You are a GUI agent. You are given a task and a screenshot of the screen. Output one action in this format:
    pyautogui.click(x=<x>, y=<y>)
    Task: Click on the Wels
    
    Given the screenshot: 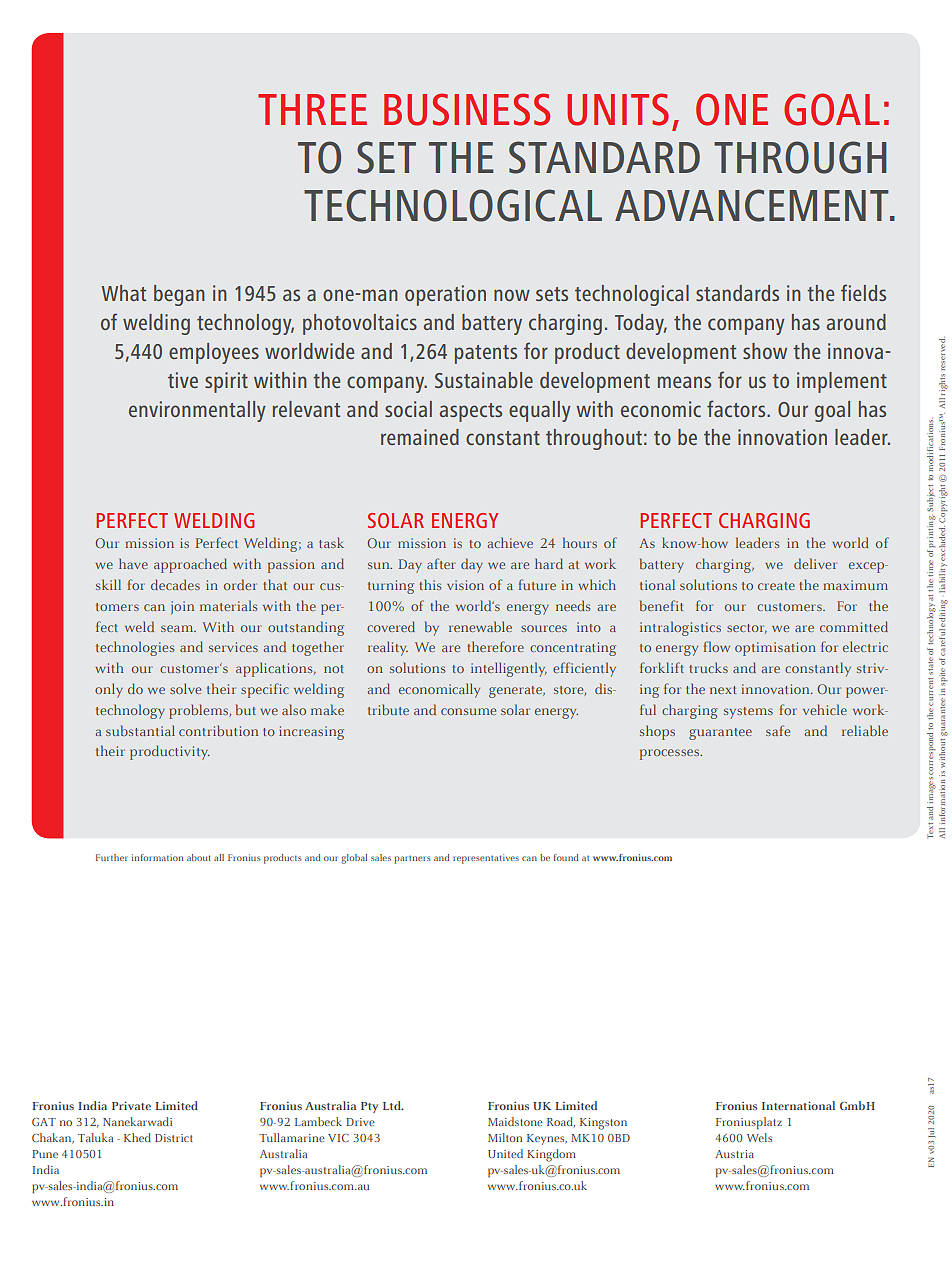 What is the action you would take?
    pyautogui.click(x=759, y=1137)
